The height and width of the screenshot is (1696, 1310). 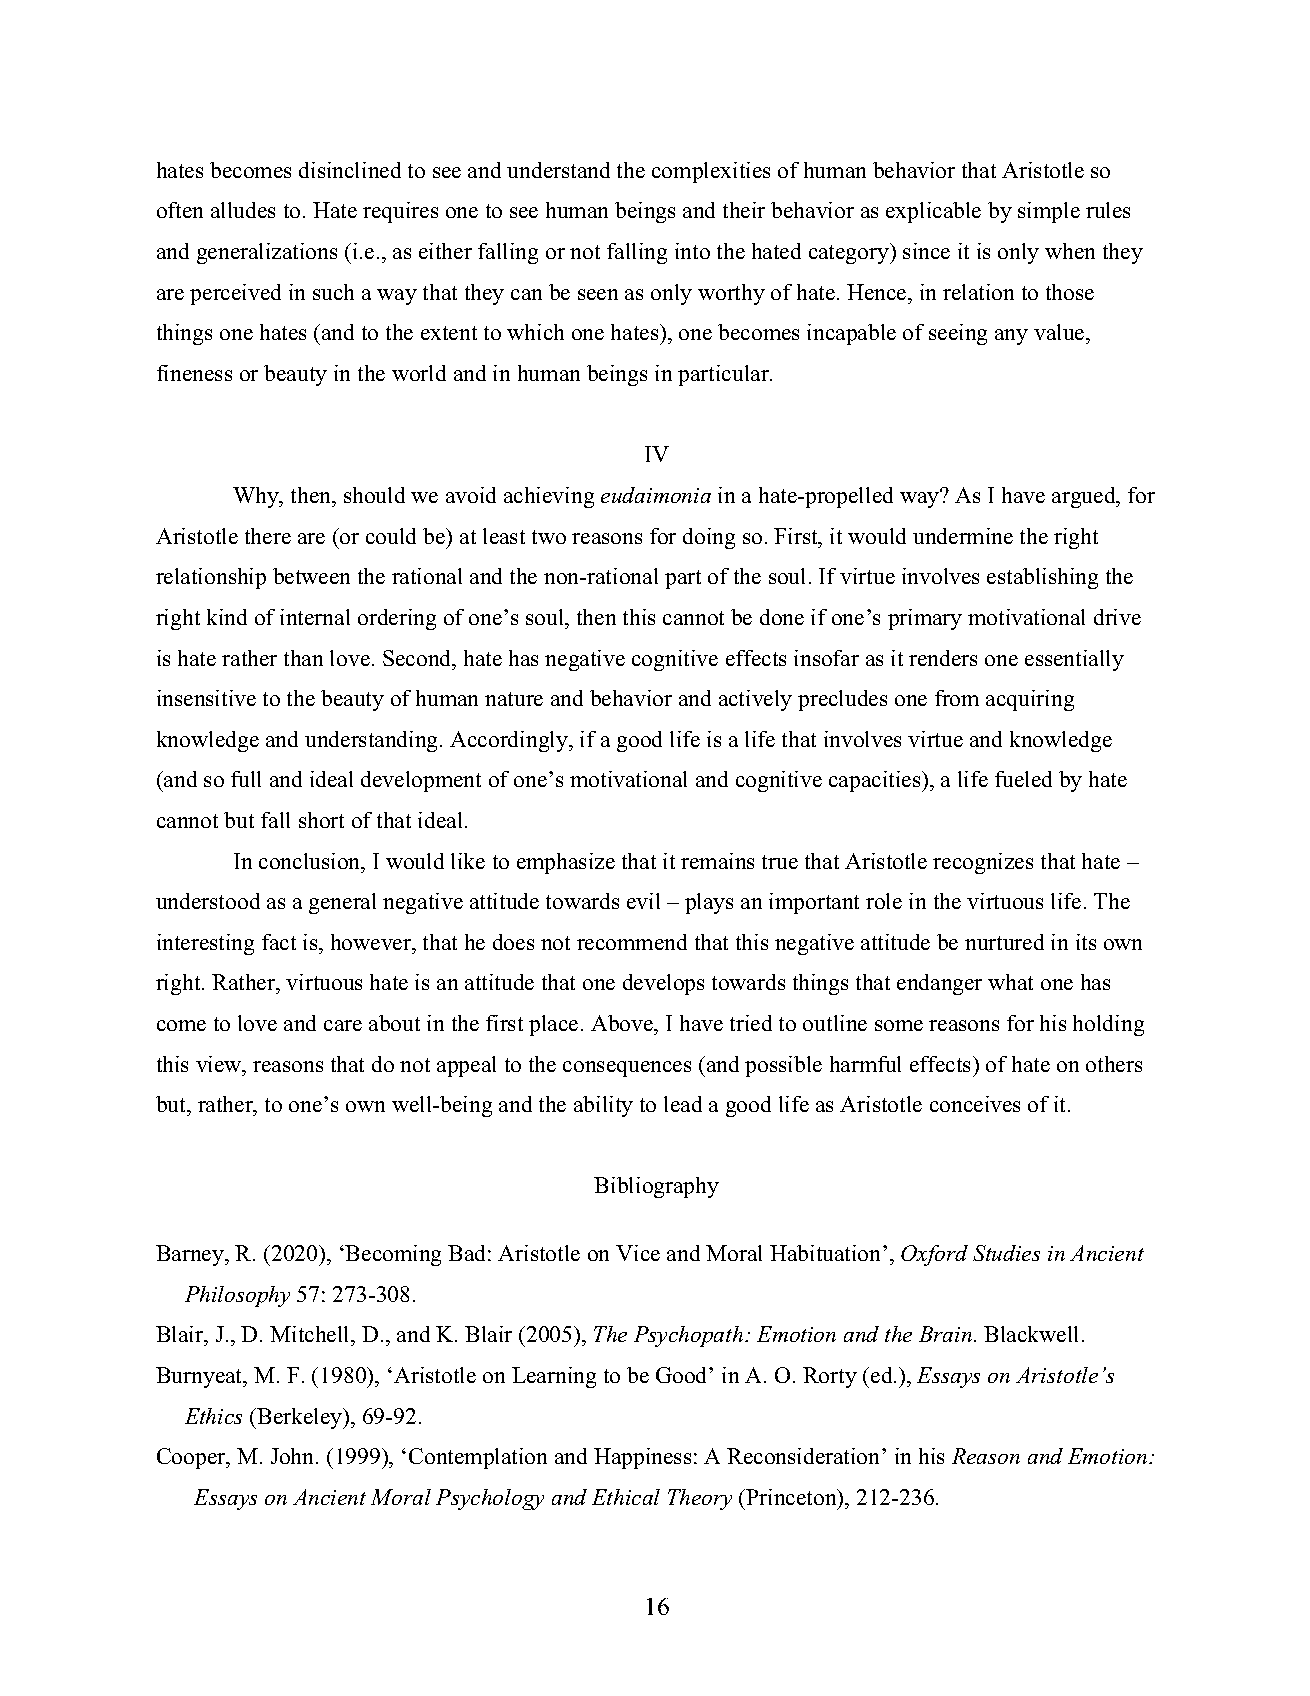 What do you see at coordinates (963, 536) in the screenshot?
I see `undermine` at bounding box center [963, 536].
